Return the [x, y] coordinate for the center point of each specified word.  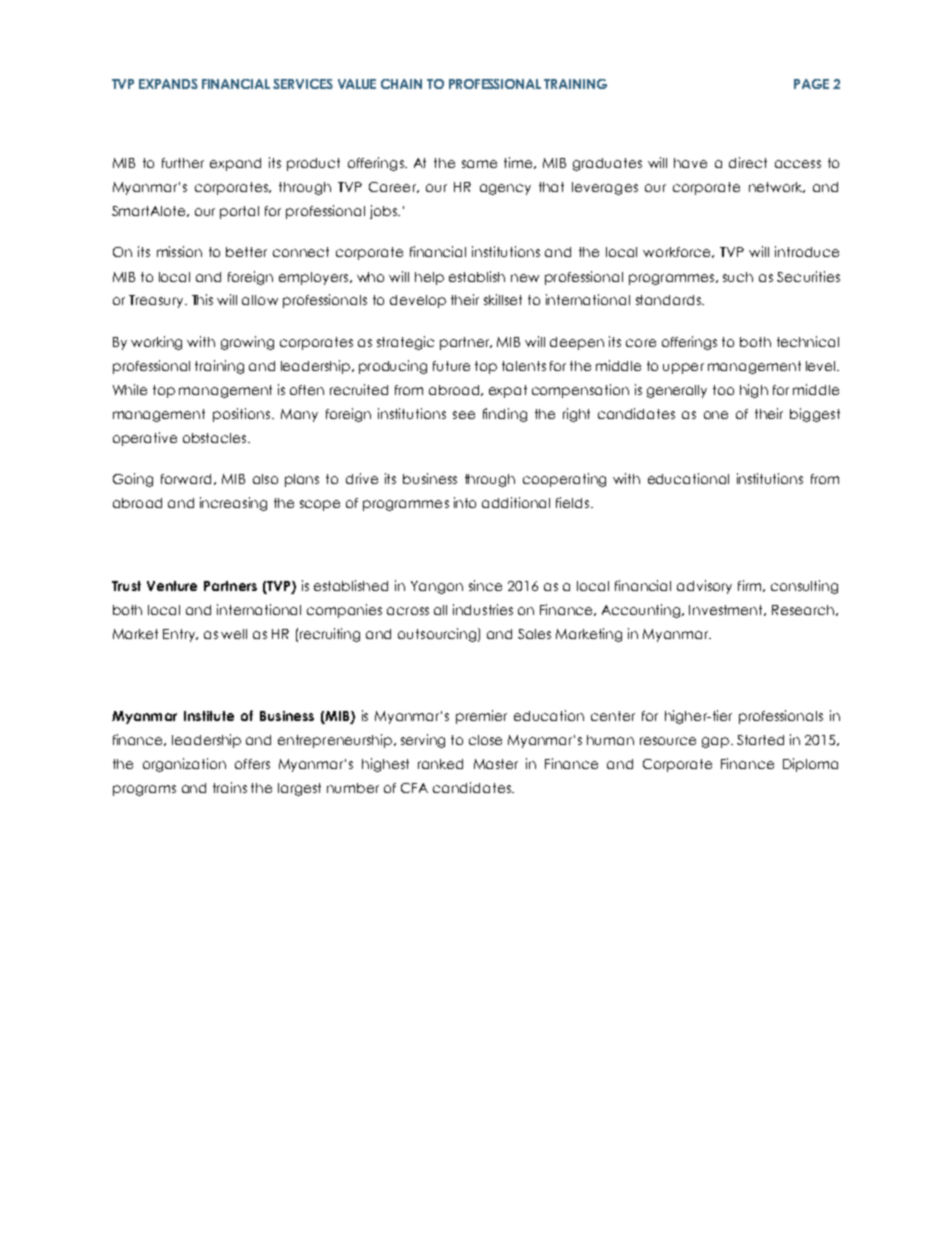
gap [717, 742]
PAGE [811, 84]
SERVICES [303, 84]
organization [184, 765]
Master [496, 764]
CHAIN [401, 84]
